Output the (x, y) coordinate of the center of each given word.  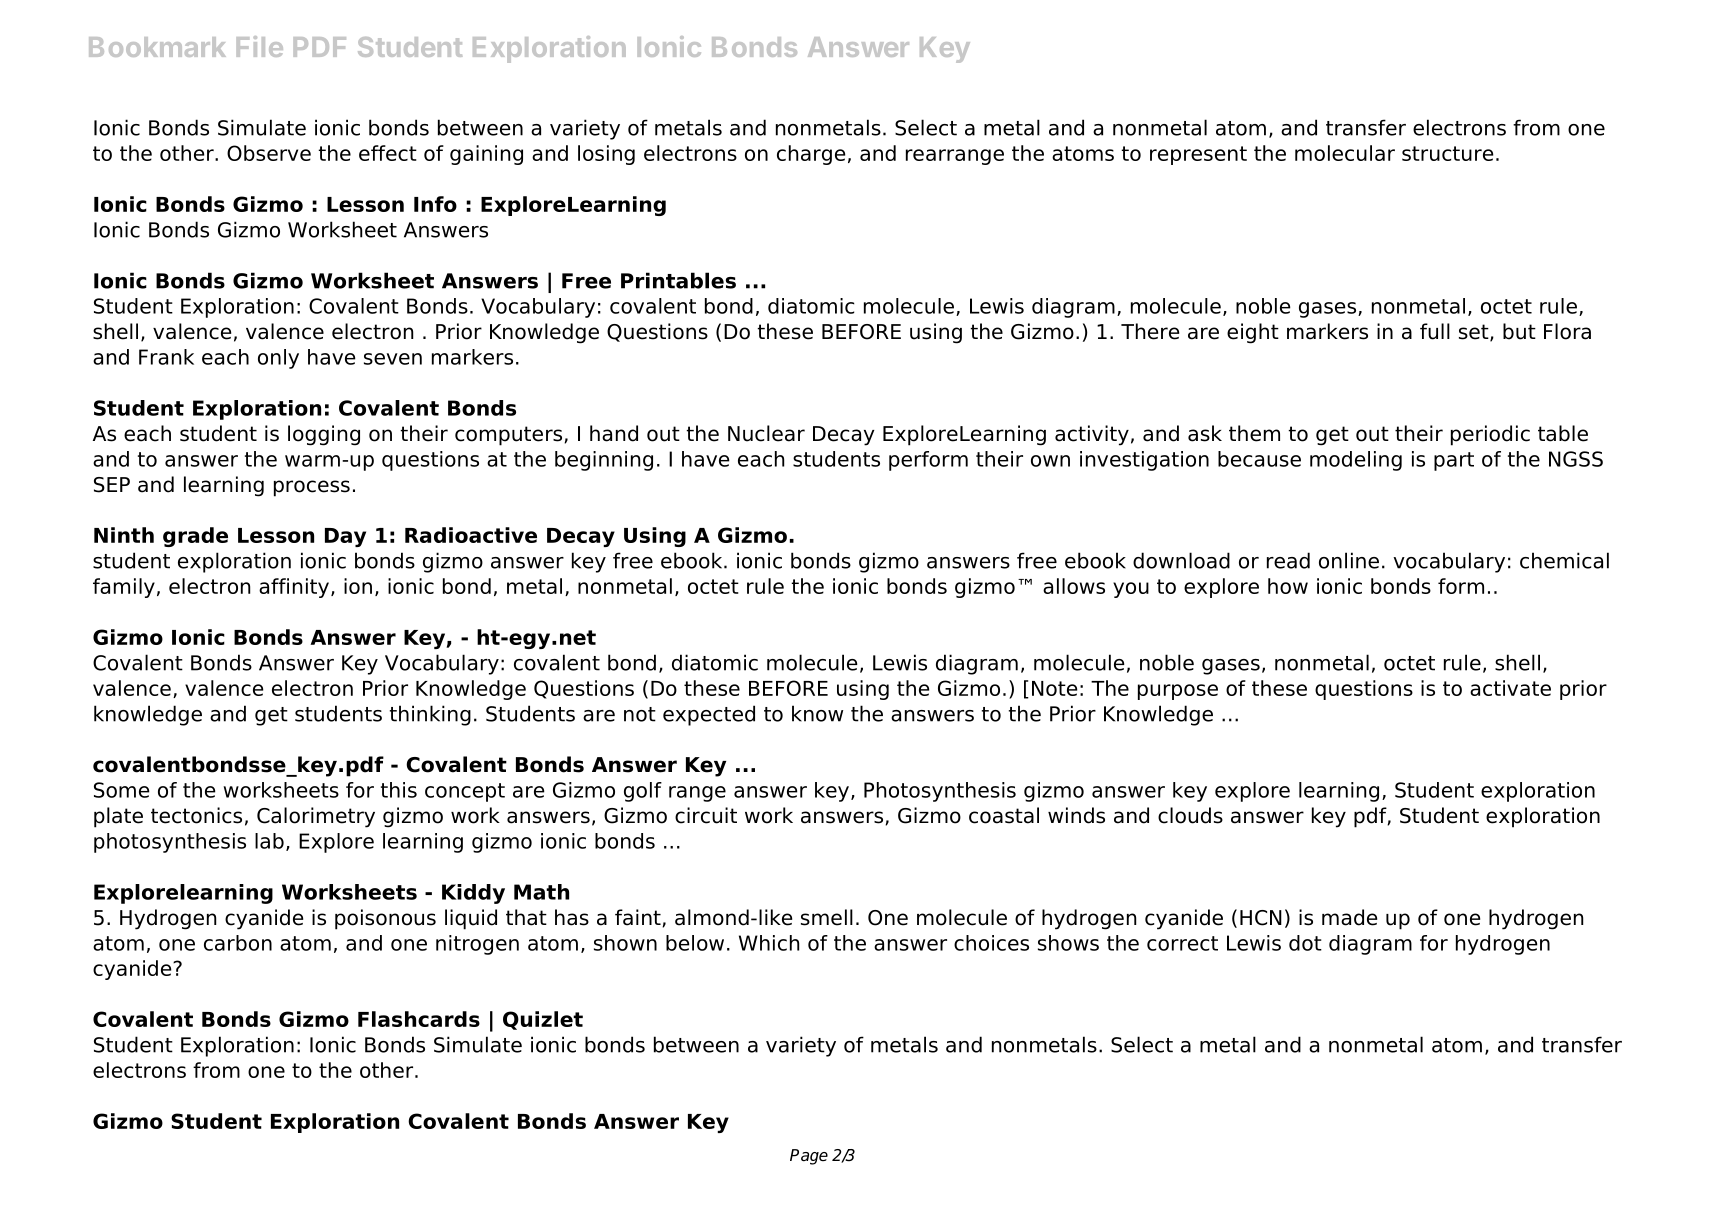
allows (1074, 586)
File (260, 46)
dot (1305, 943)
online (1349, 560)
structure (1447, 153)
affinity (295, 588)
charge (811, 155)
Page (809, 1157)
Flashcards (419, 1019)
